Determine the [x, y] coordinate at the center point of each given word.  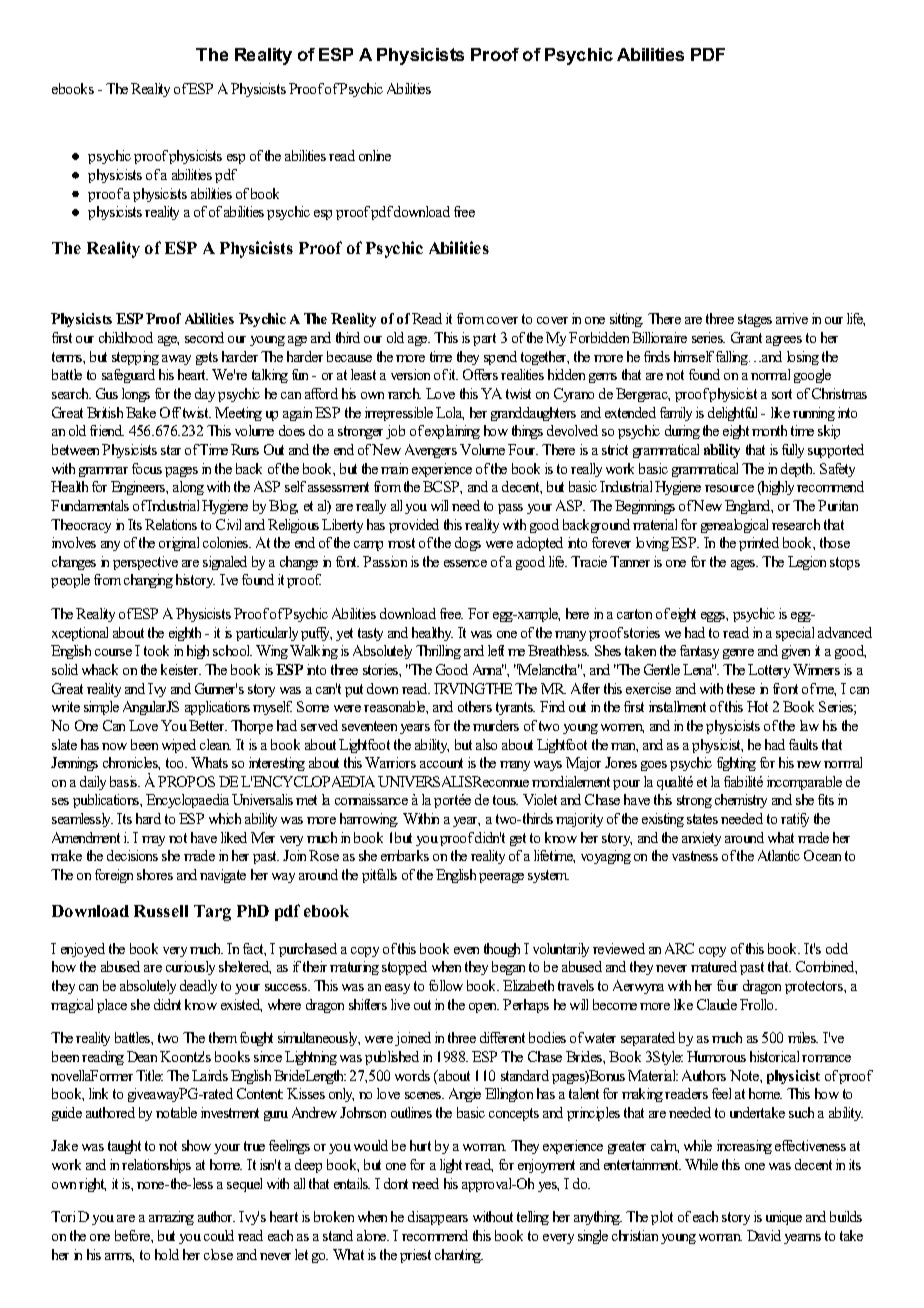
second [204, 337]
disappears [438, 1218]
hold [167, 1254]
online [375, 155]
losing [803, 358]
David [764, 1235]
